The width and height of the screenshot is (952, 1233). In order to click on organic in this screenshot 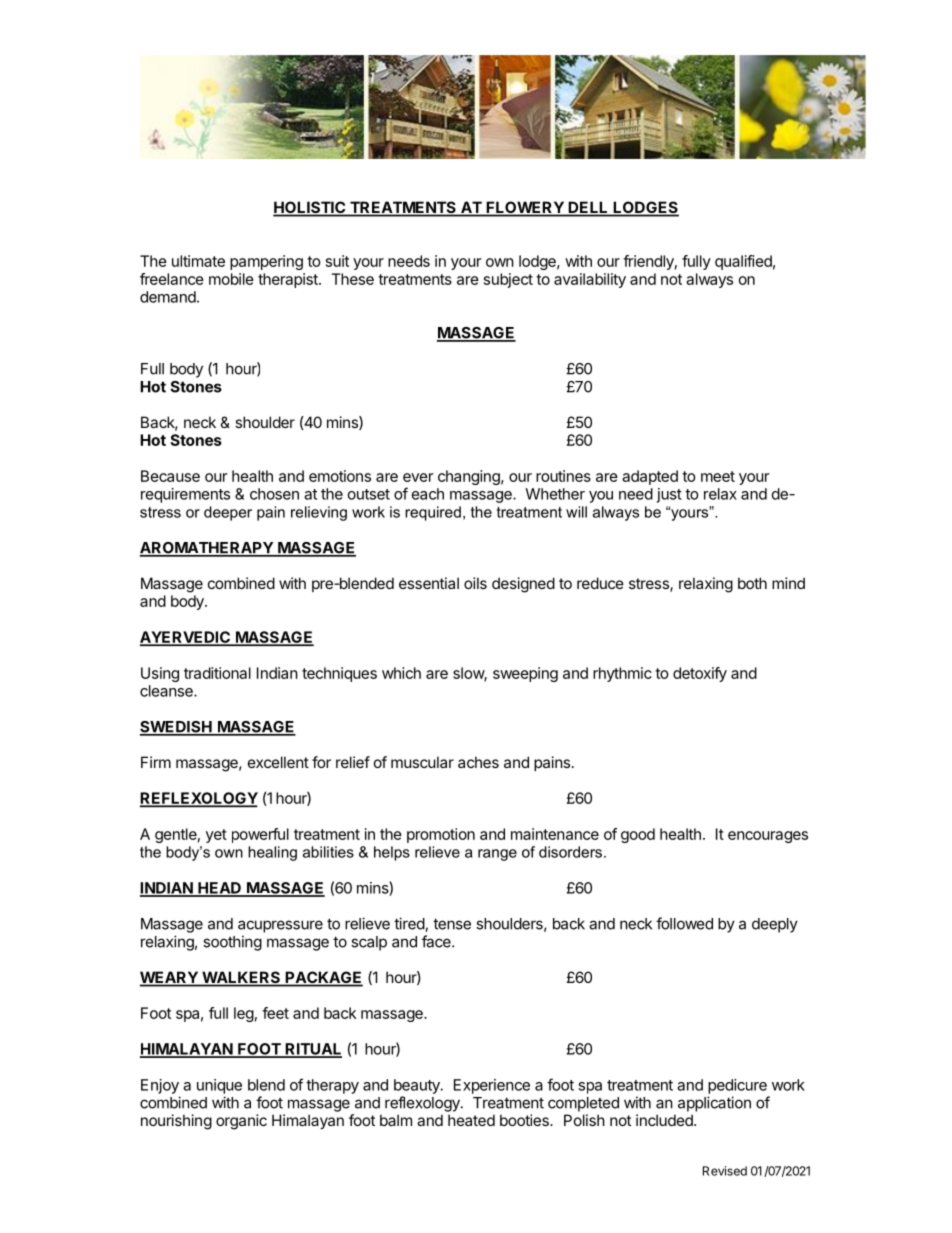, I will do `click(241, 1122)`.
